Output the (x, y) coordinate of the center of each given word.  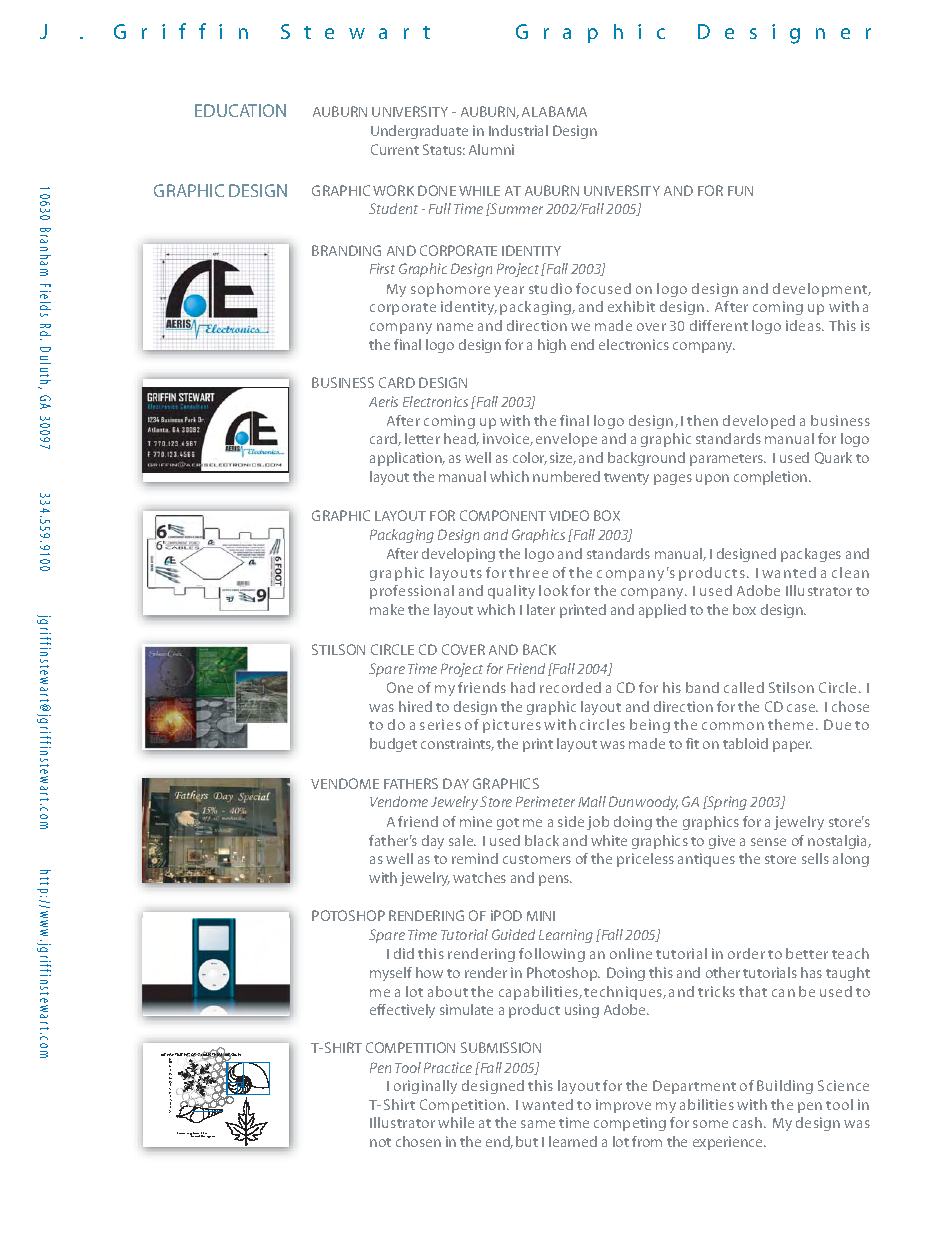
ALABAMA (554, 111)
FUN (740, 191)
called (744, 687)
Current (395, 149)
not (380, 1142)
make (387, 609)
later (541, 609)
